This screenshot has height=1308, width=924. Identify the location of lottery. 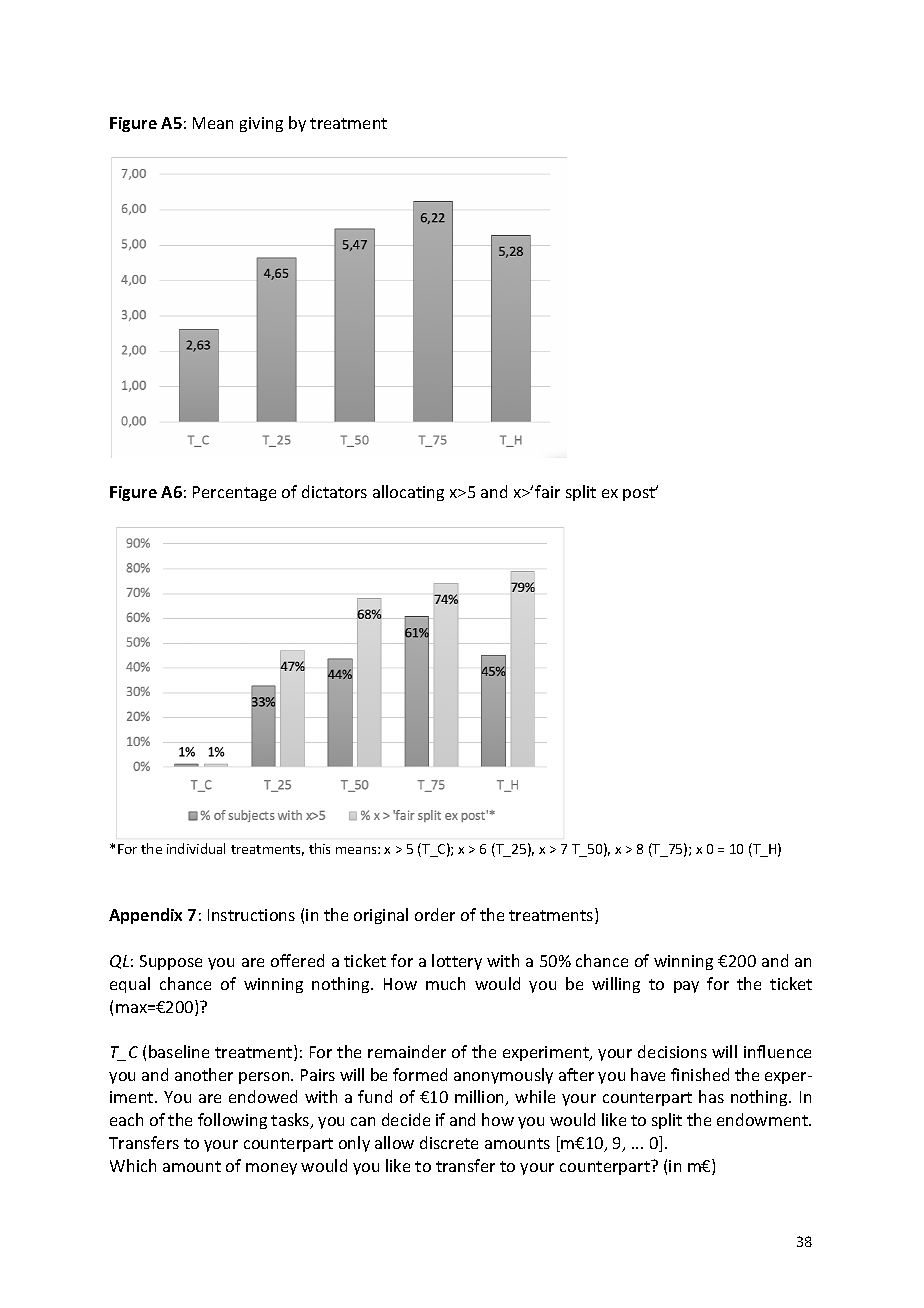
(457, 962).
